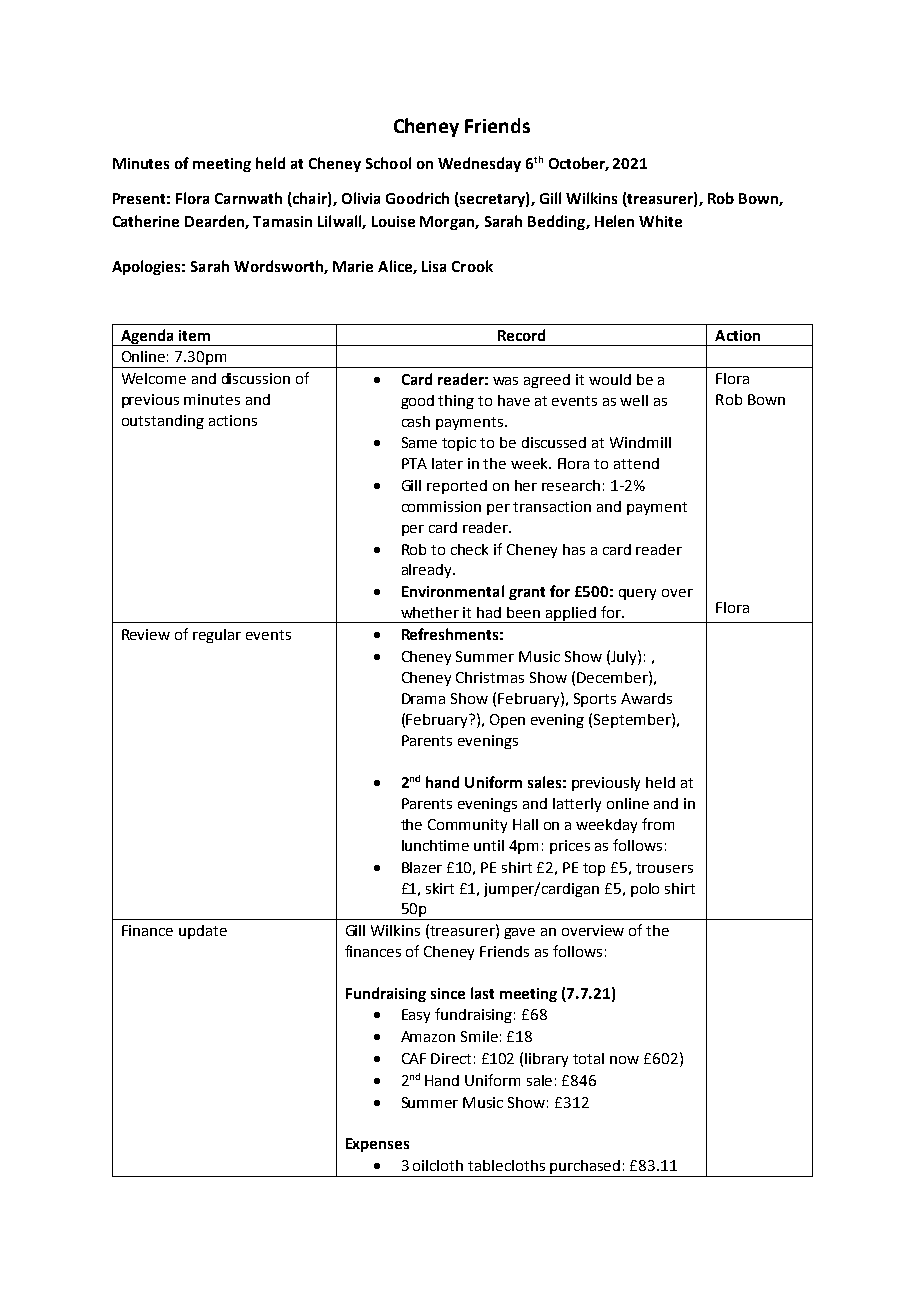 This screenshot has width=924, height=1308. Describe the element at coordinates (377, 1145) in the screenshot. I see `Expenses` at that location.
